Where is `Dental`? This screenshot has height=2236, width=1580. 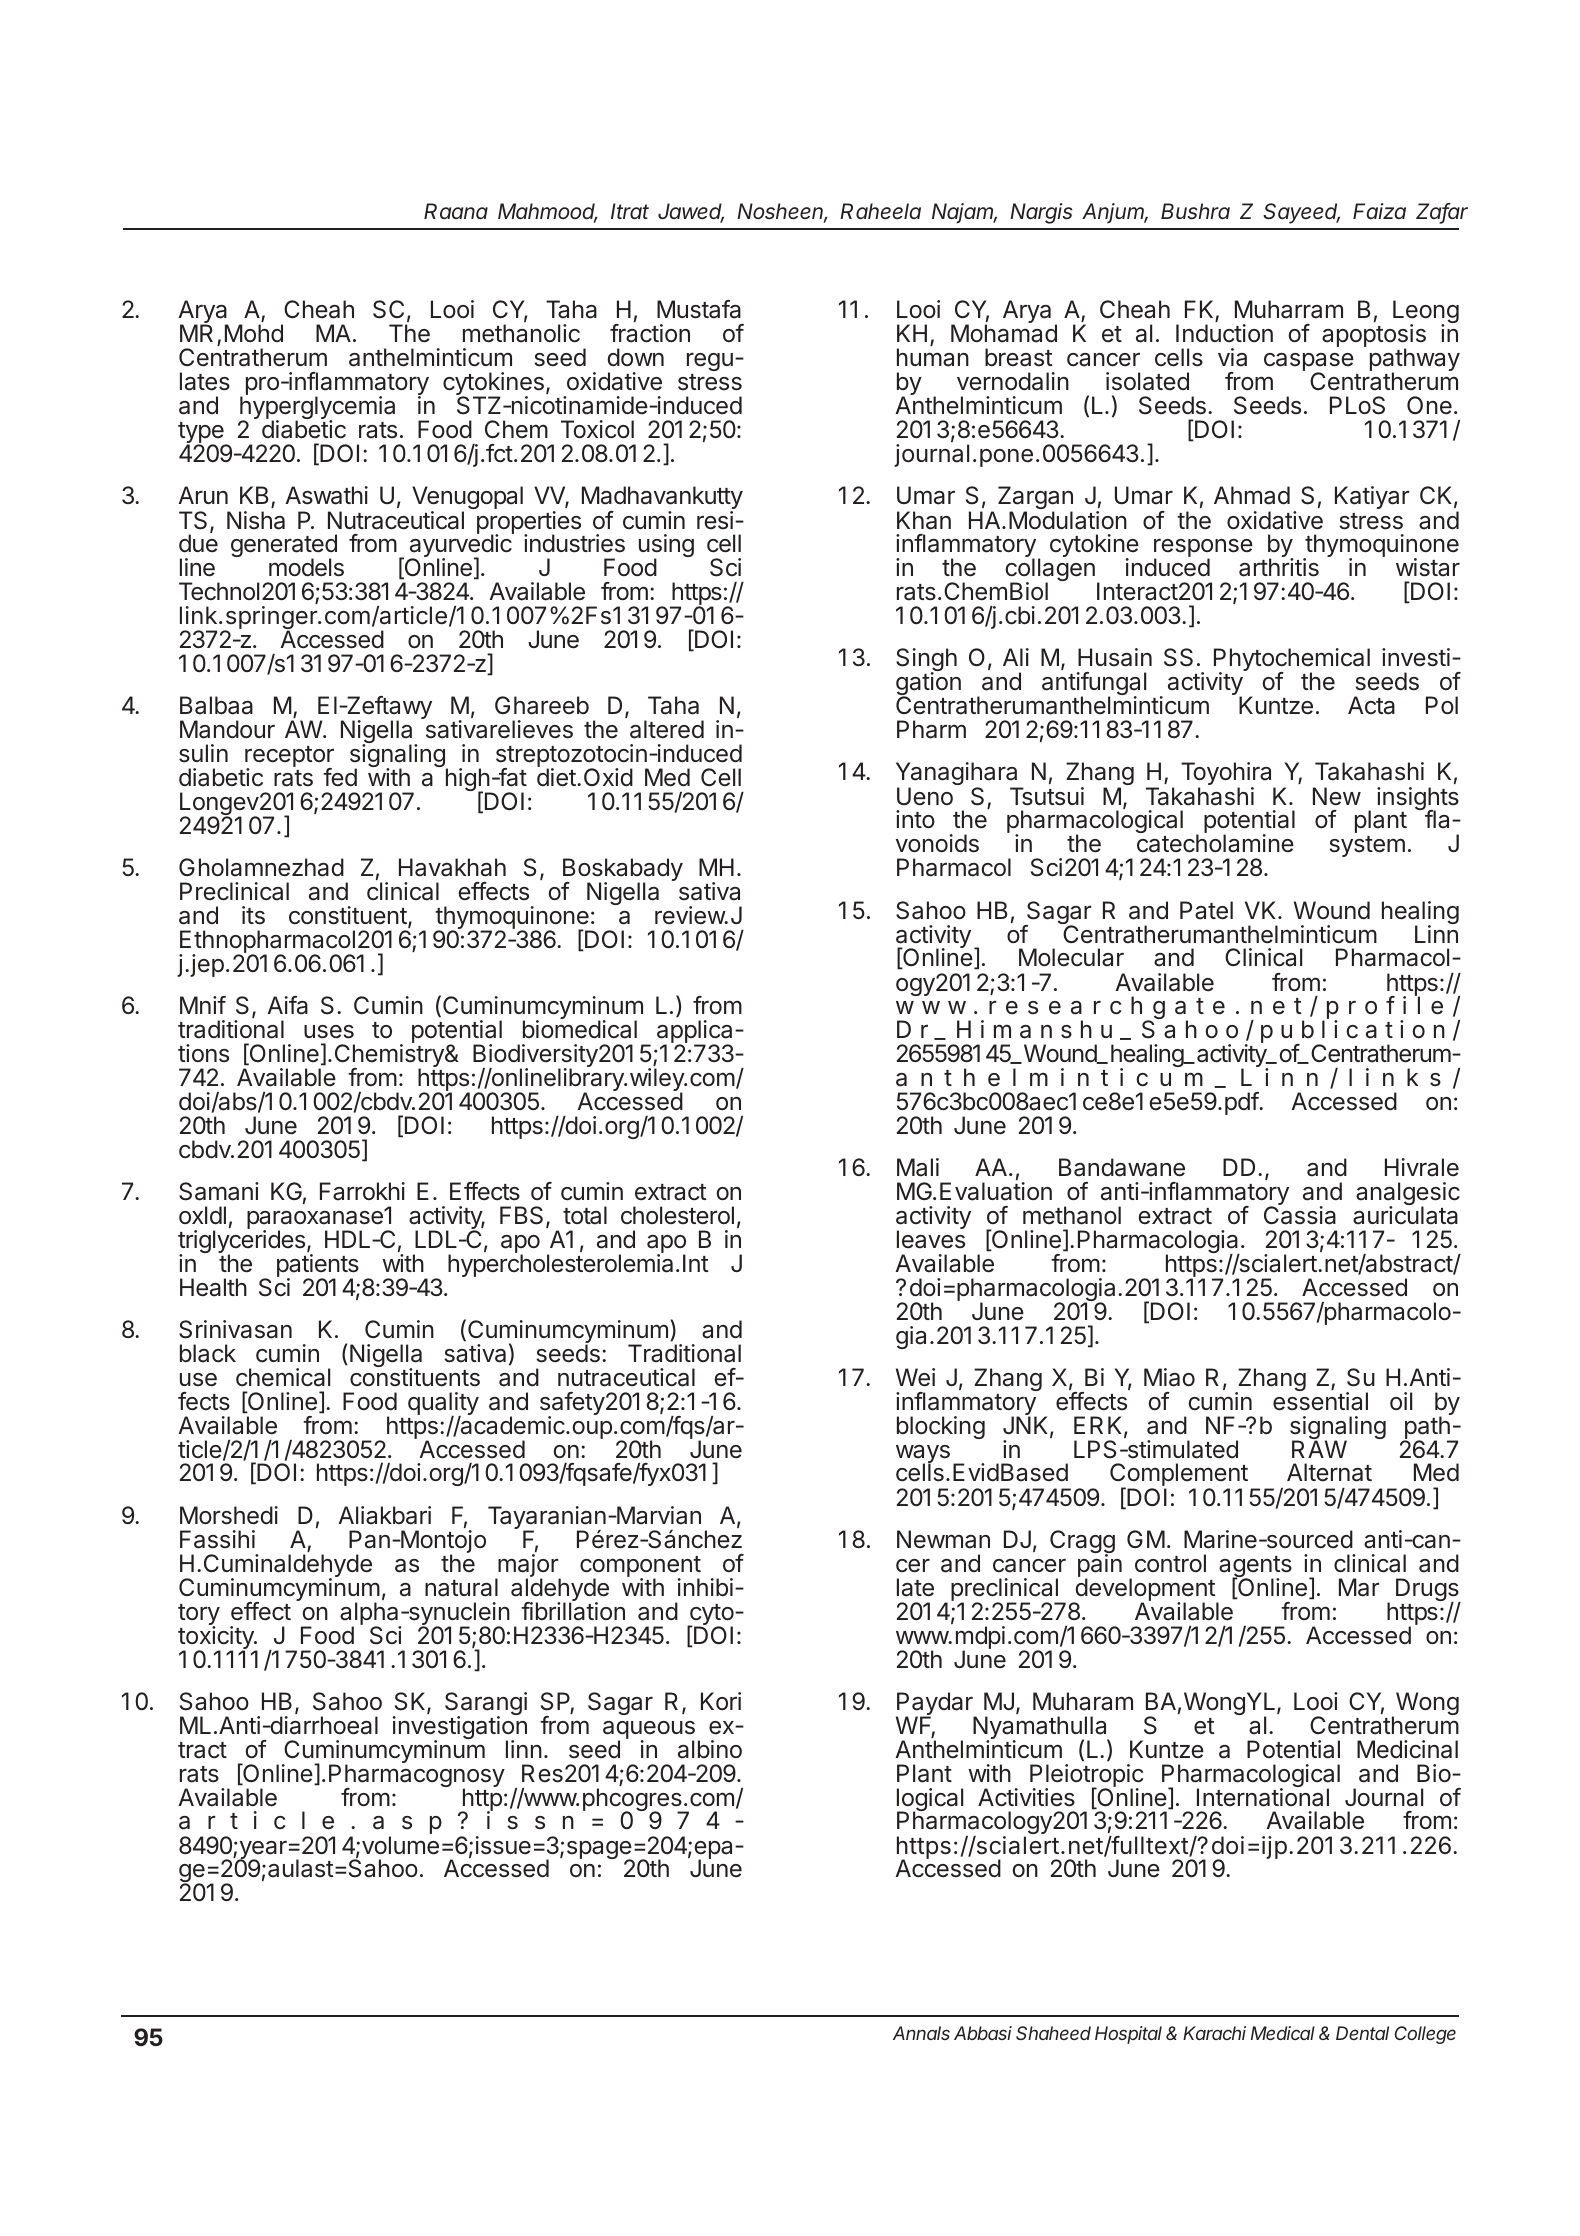 Dental is located at coordinates (1362, 2033).
